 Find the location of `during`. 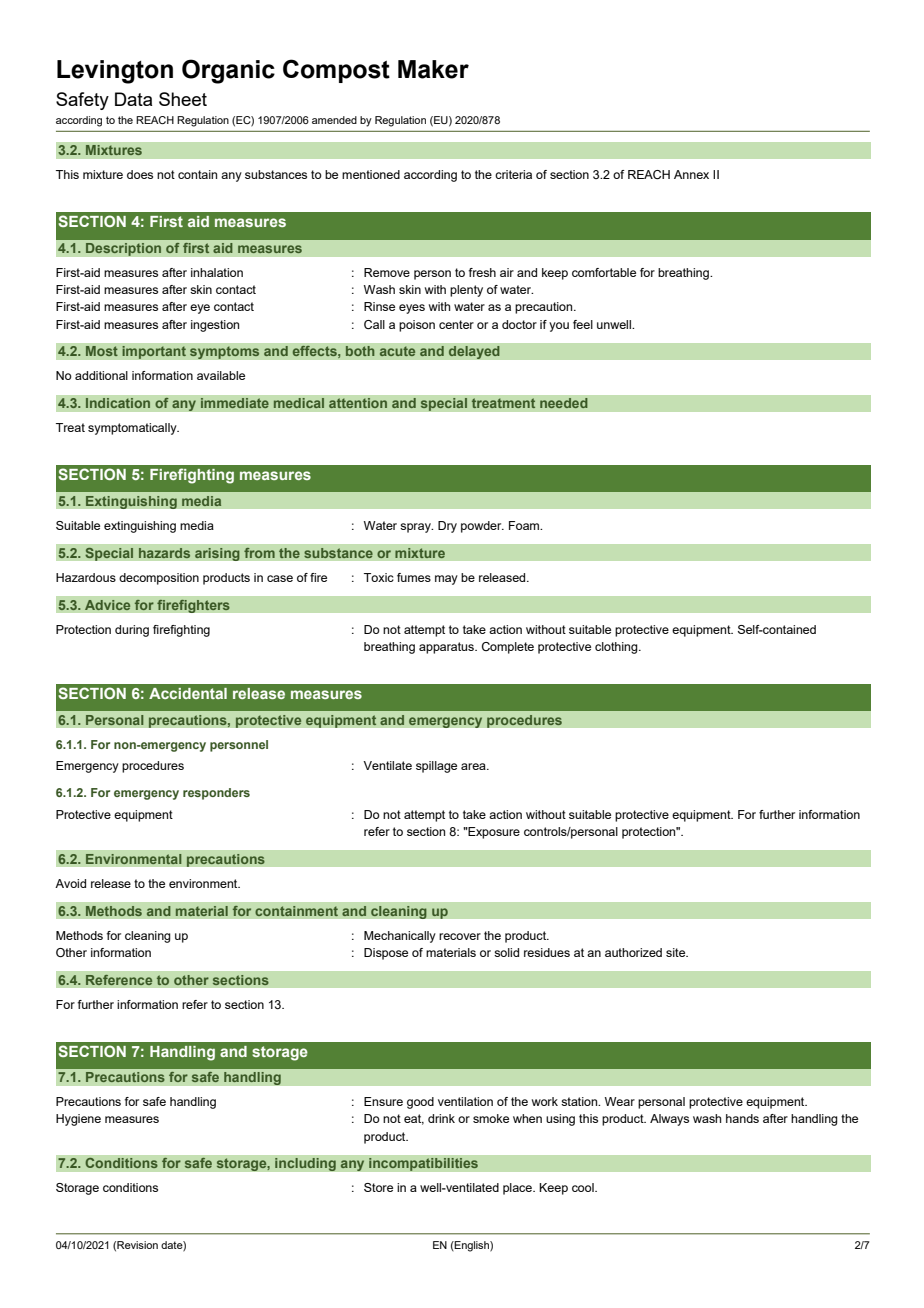

during is located at coordinates (132, 631).
